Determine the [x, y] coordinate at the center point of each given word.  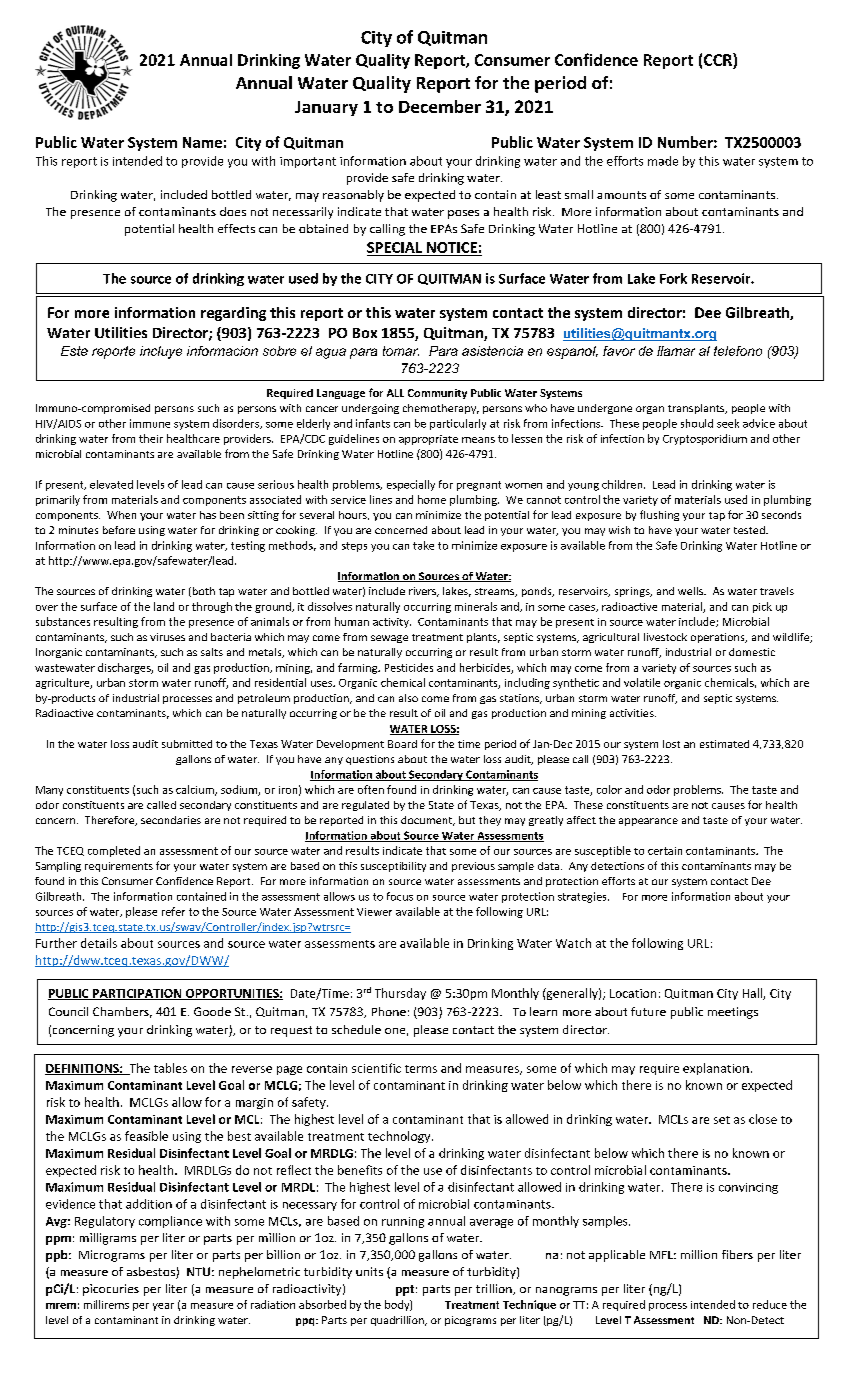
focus [400, 896]
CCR [719, 59]
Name [202, 142]
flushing [659, 515]
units [369, 1271]
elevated [111, 484]
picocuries [111, 1290]
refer [173, 911]
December [440, 106]
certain [665, 851]
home [432, 499]
